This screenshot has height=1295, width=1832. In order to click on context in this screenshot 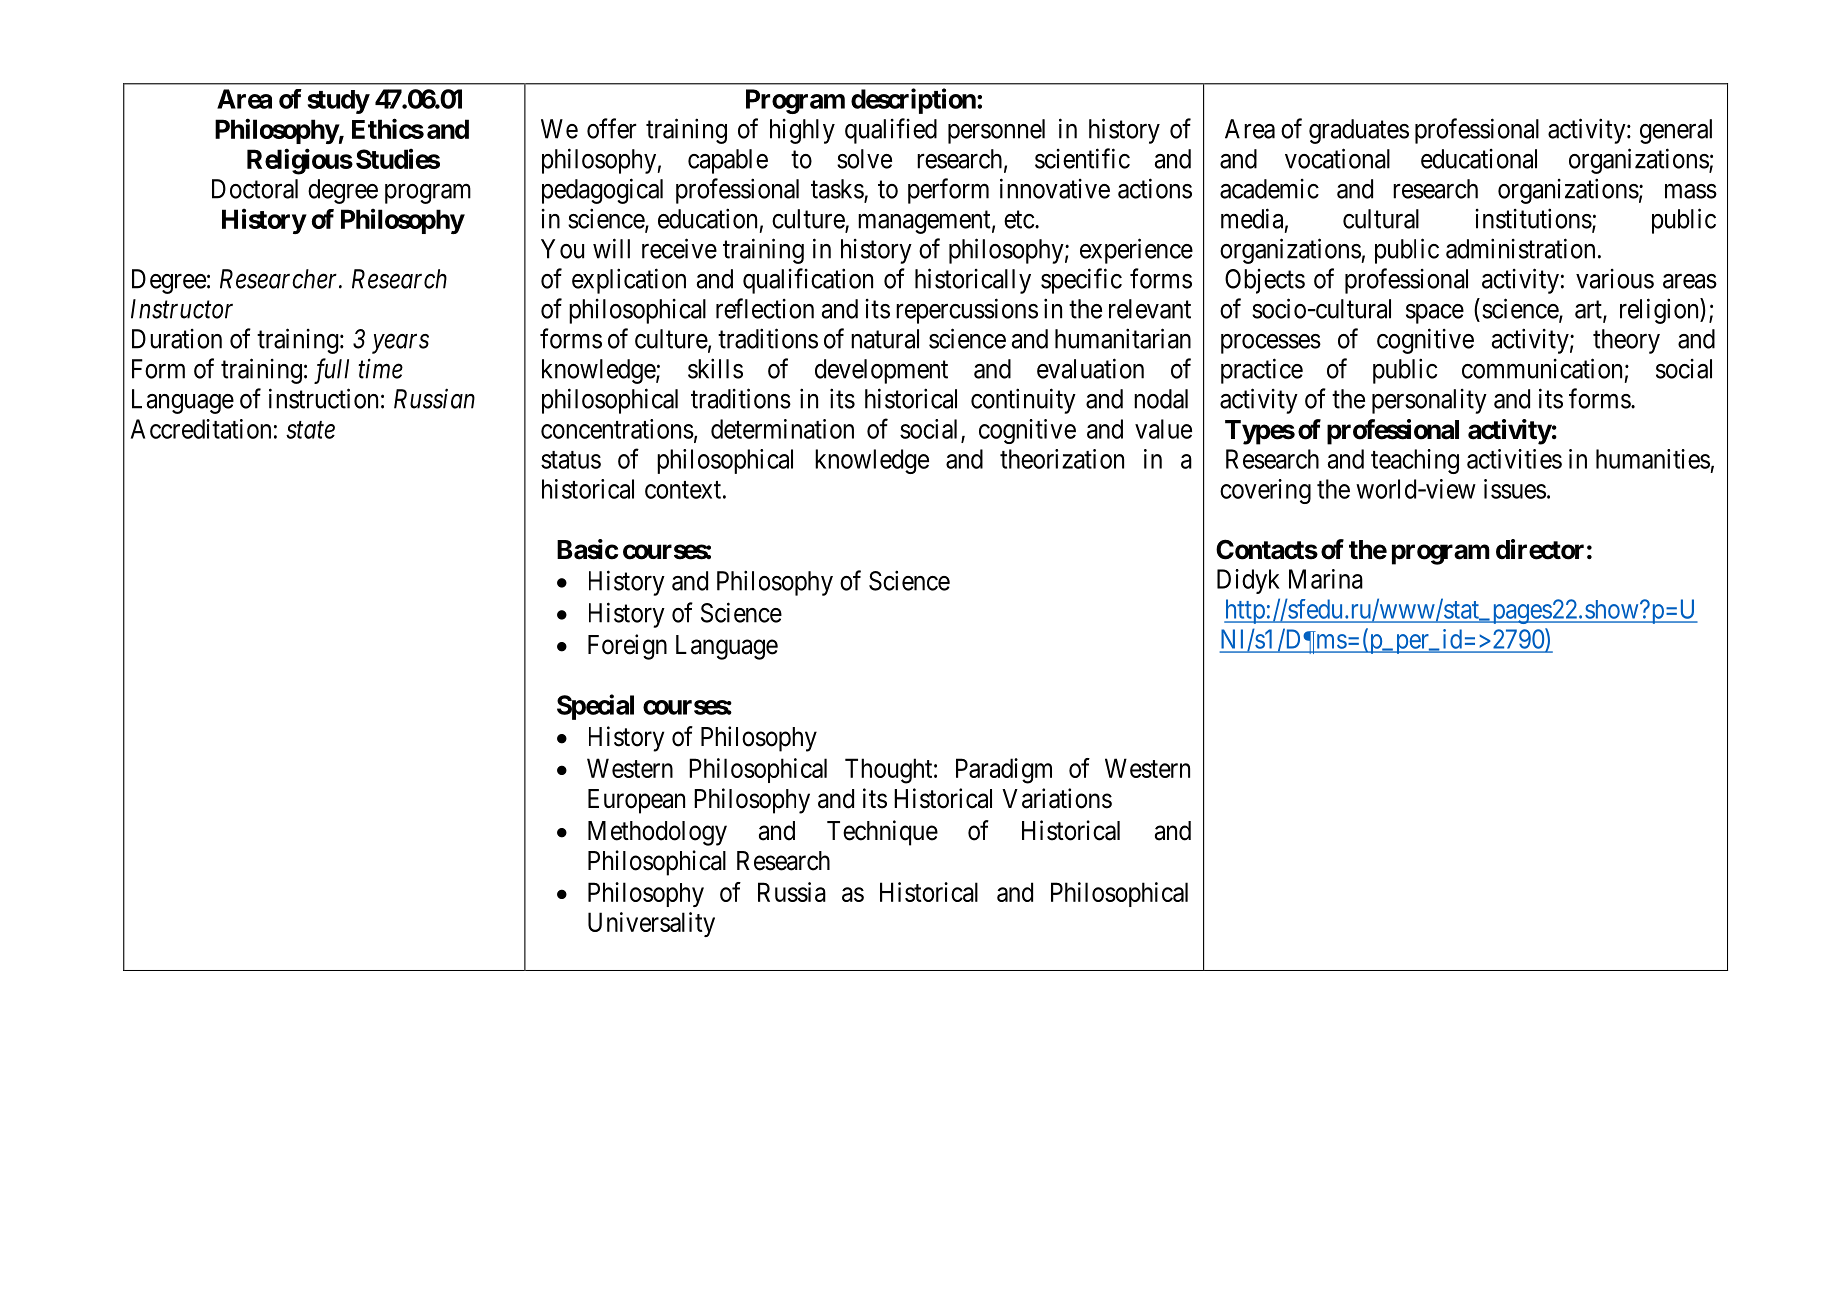, I will do `click(683, 490)`.
